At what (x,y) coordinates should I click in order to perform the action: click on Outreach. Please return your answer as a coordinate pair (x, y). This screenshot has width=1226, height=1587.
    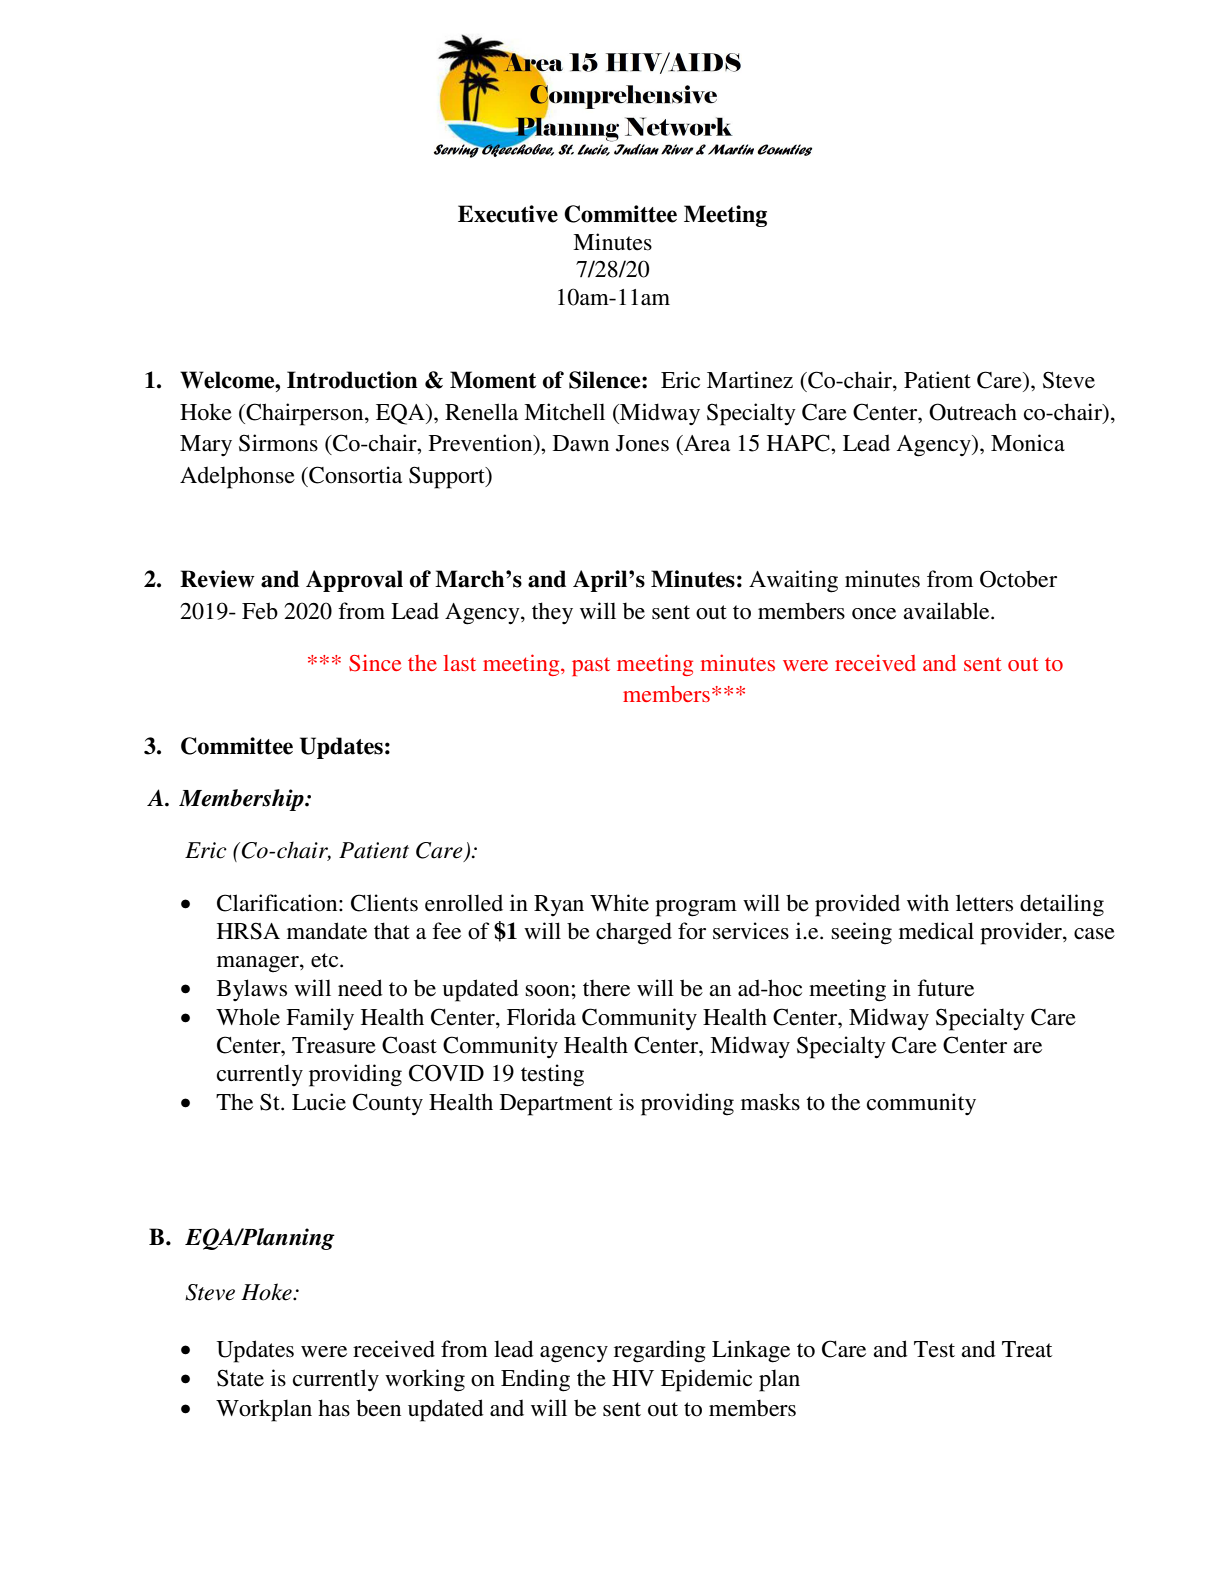
    Looking at the image, I should click on (973, 412).
